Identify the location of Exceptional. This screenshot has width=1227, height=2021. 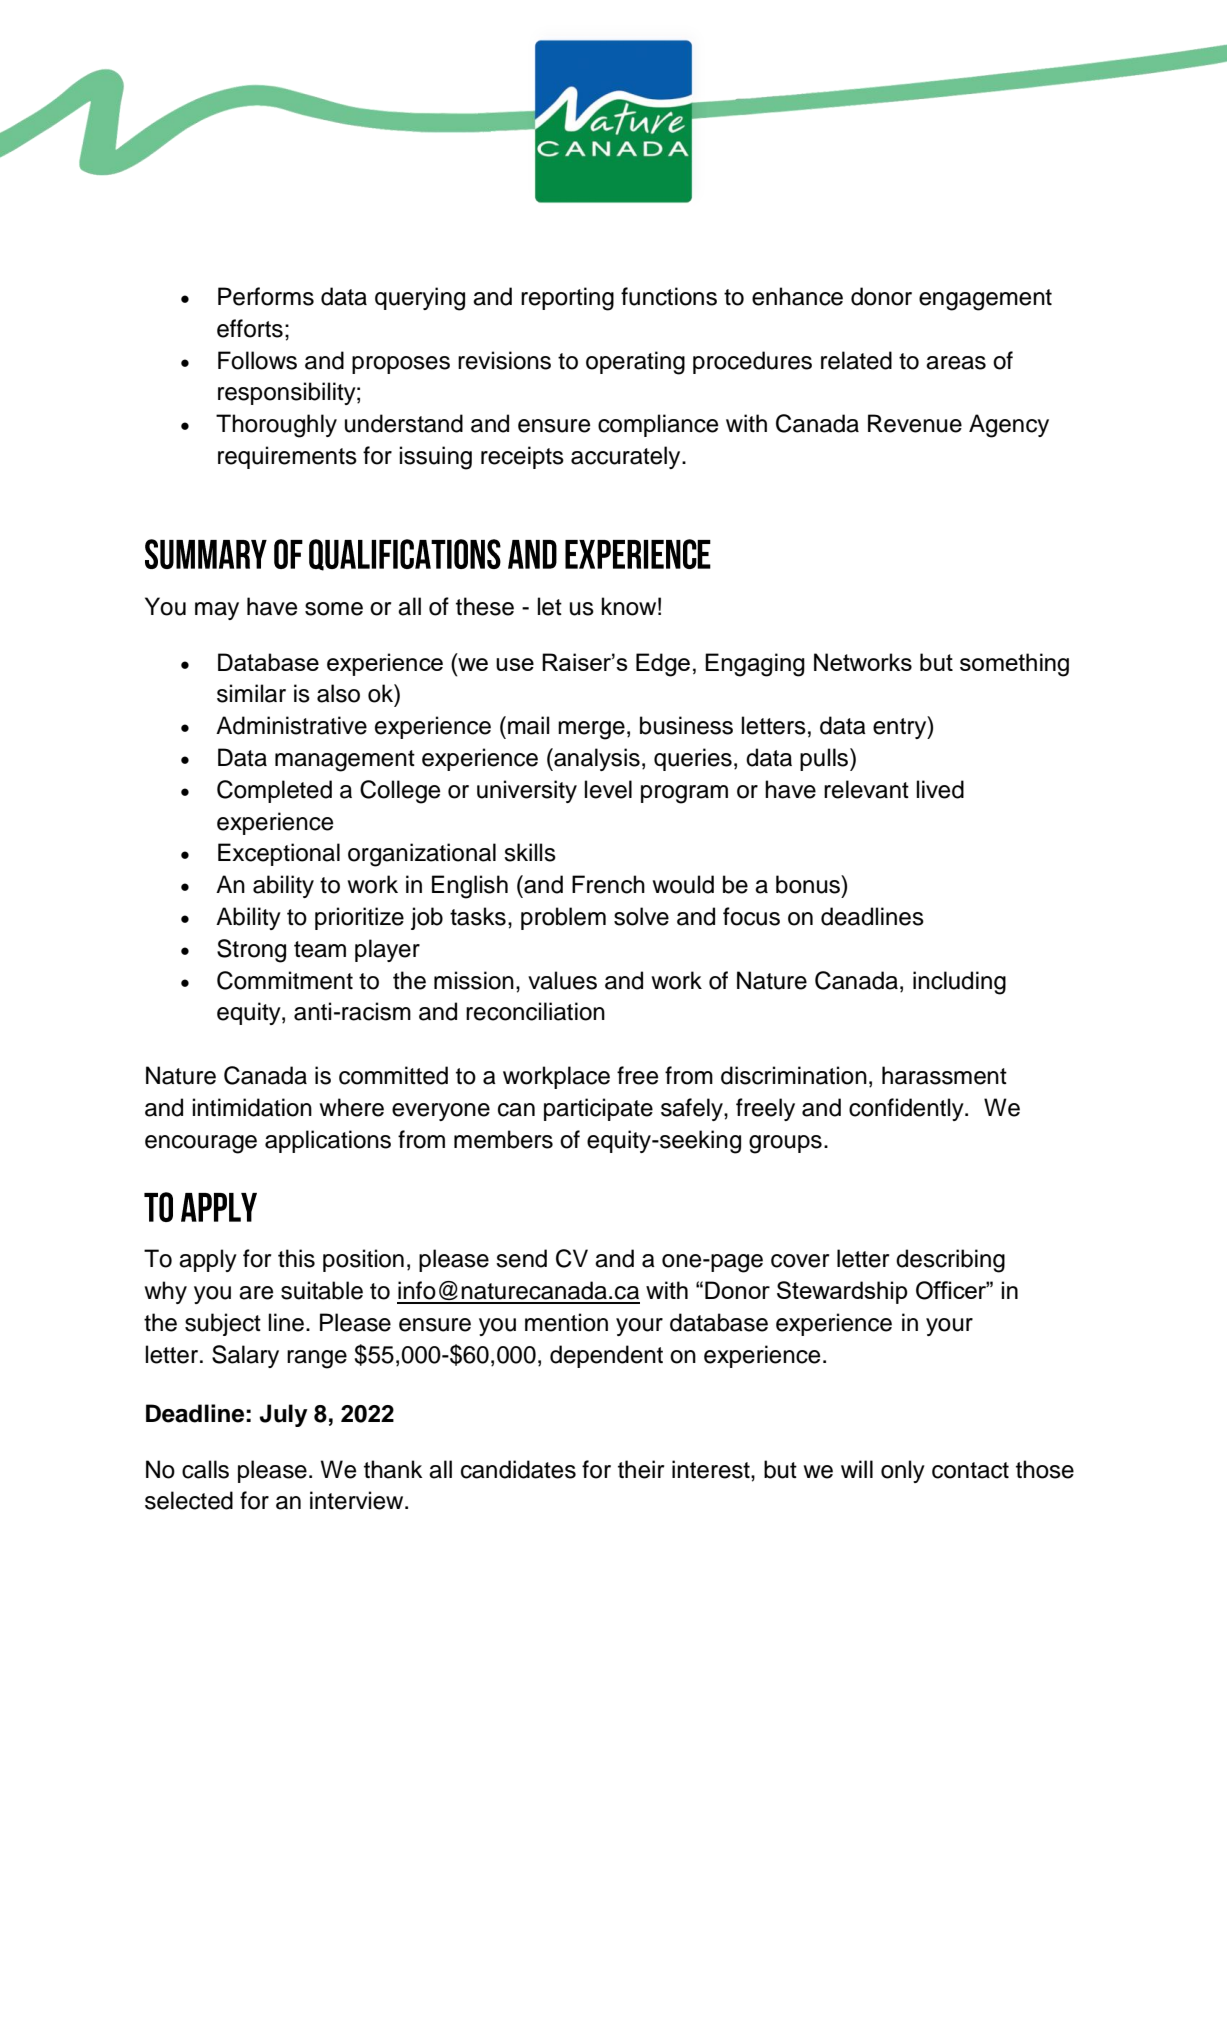
(279, 854).
